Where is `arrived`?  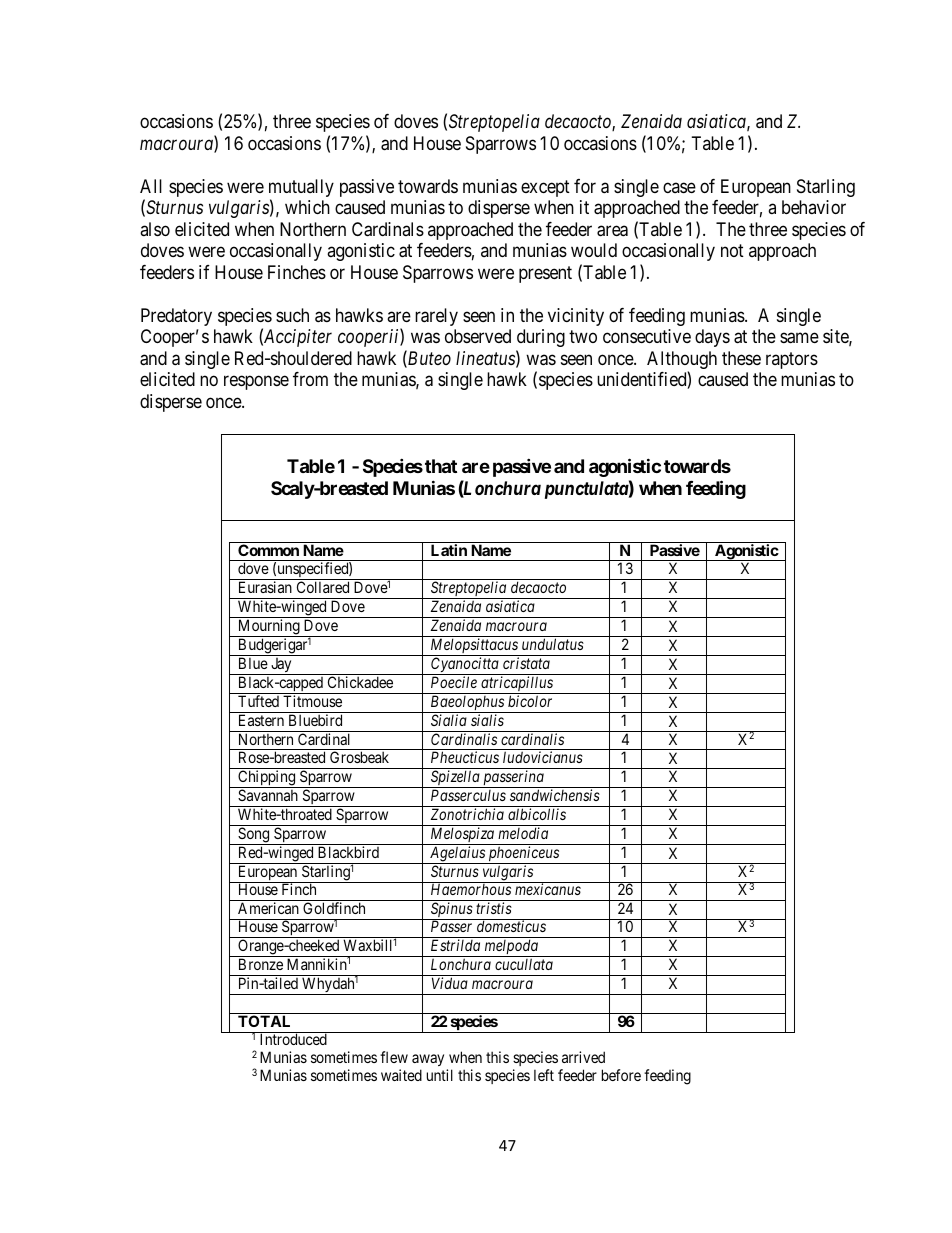 arrived is located at coordinates (583, 1057).
